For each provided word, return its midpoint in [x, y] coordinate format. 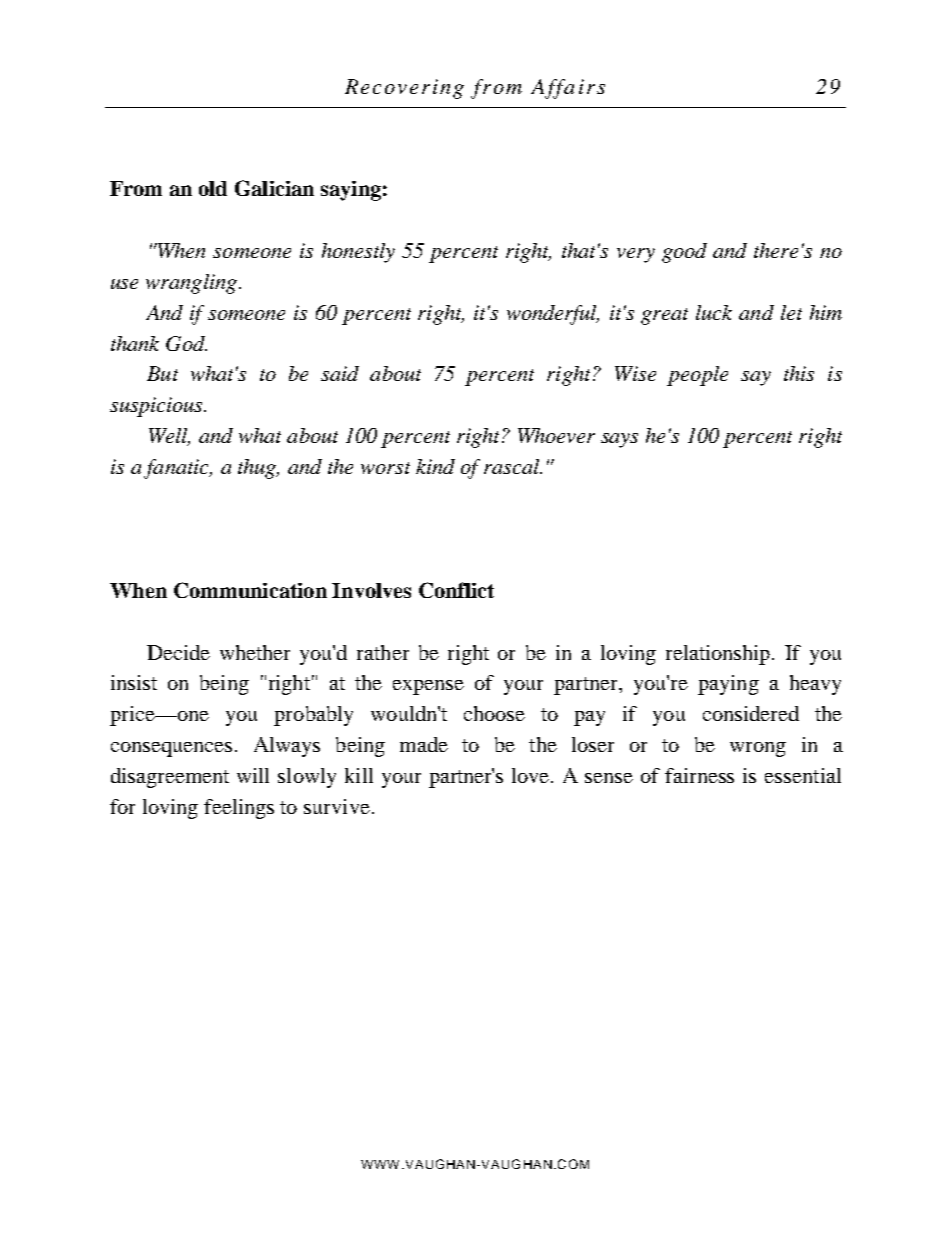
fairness [699, 775]
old [213, 188]
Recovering [404, 89]
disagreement [170, 778]
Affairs [568, 89]
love [532, 775]
